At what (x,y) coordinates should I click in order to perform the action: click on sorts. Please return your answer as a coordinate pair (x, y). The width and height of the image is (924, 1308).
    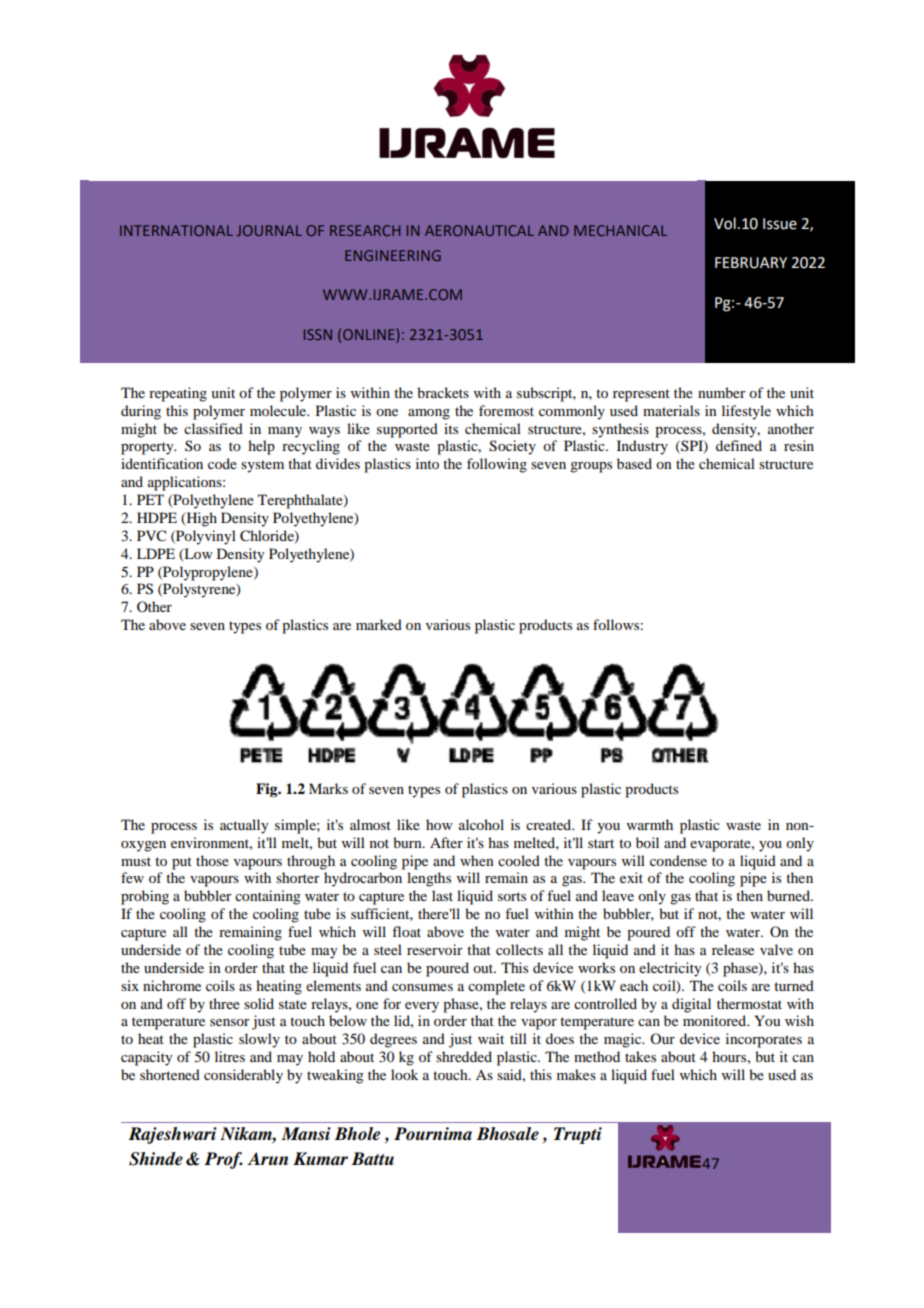
    Looking at the image, I should click on (512, 896).
